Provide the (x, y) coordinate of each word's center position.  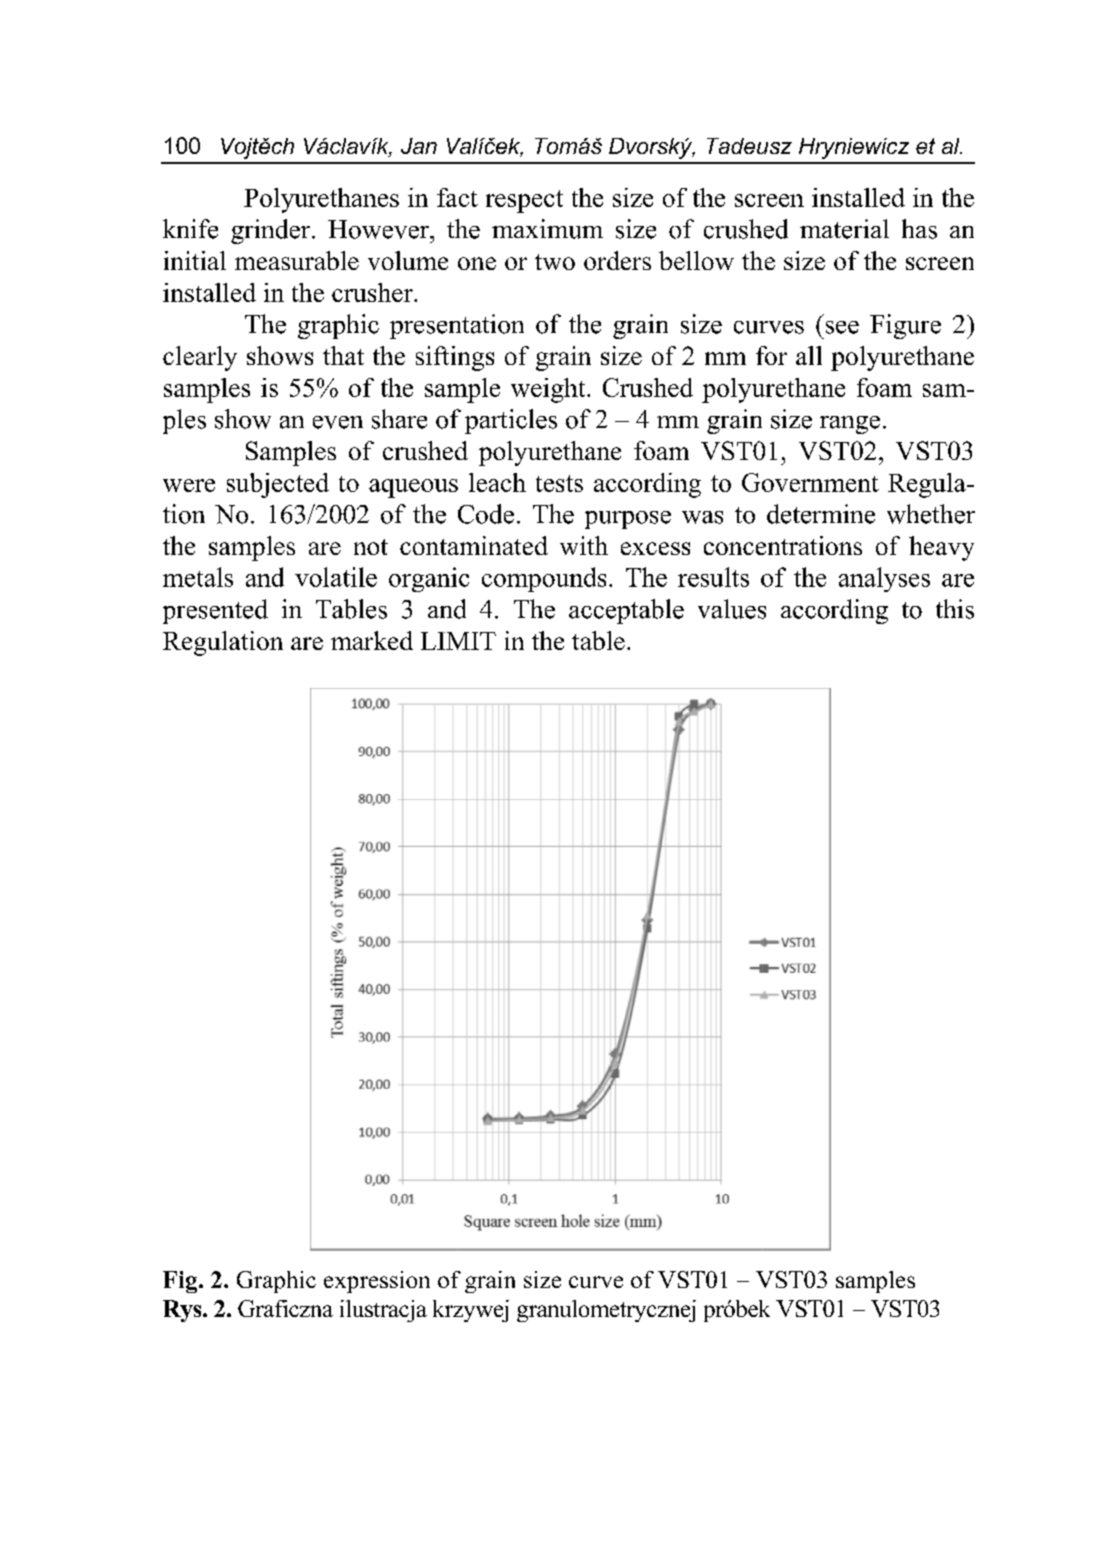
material (844, 229)
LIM (446, 641)
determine (821, 514)
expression (377, 1282)
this (955, 609)
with (584, 545)
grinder (270, 231)
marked (372, 640)
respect (524, 201)
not (371, 547)
